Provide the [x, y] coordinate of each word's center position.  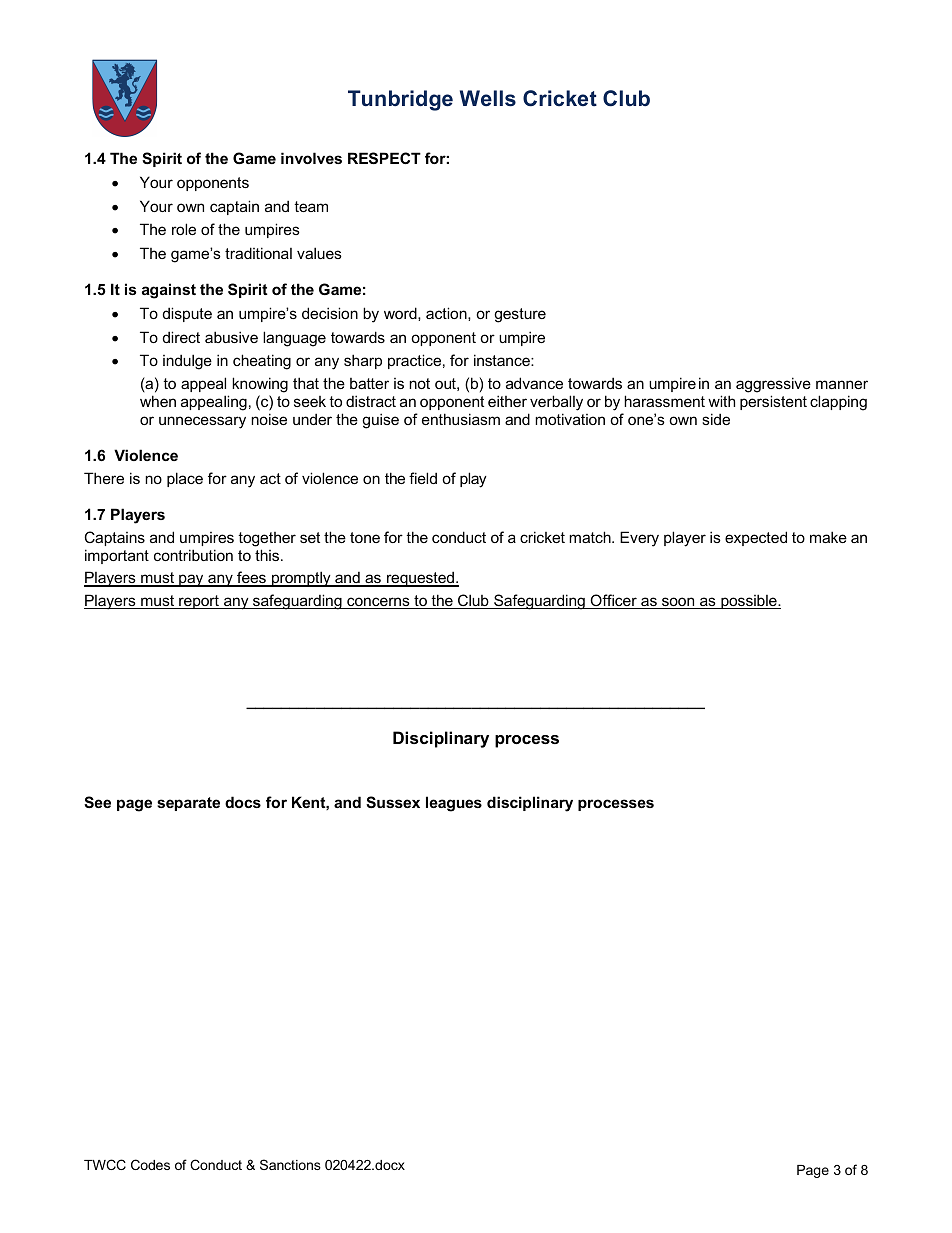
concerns [378, 603]
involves [311, 158]
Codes [150, 1164]
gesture [520, 315]
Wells [488, 98]
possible [749, 601]
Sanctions [290, 1164]
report [199, 602]
